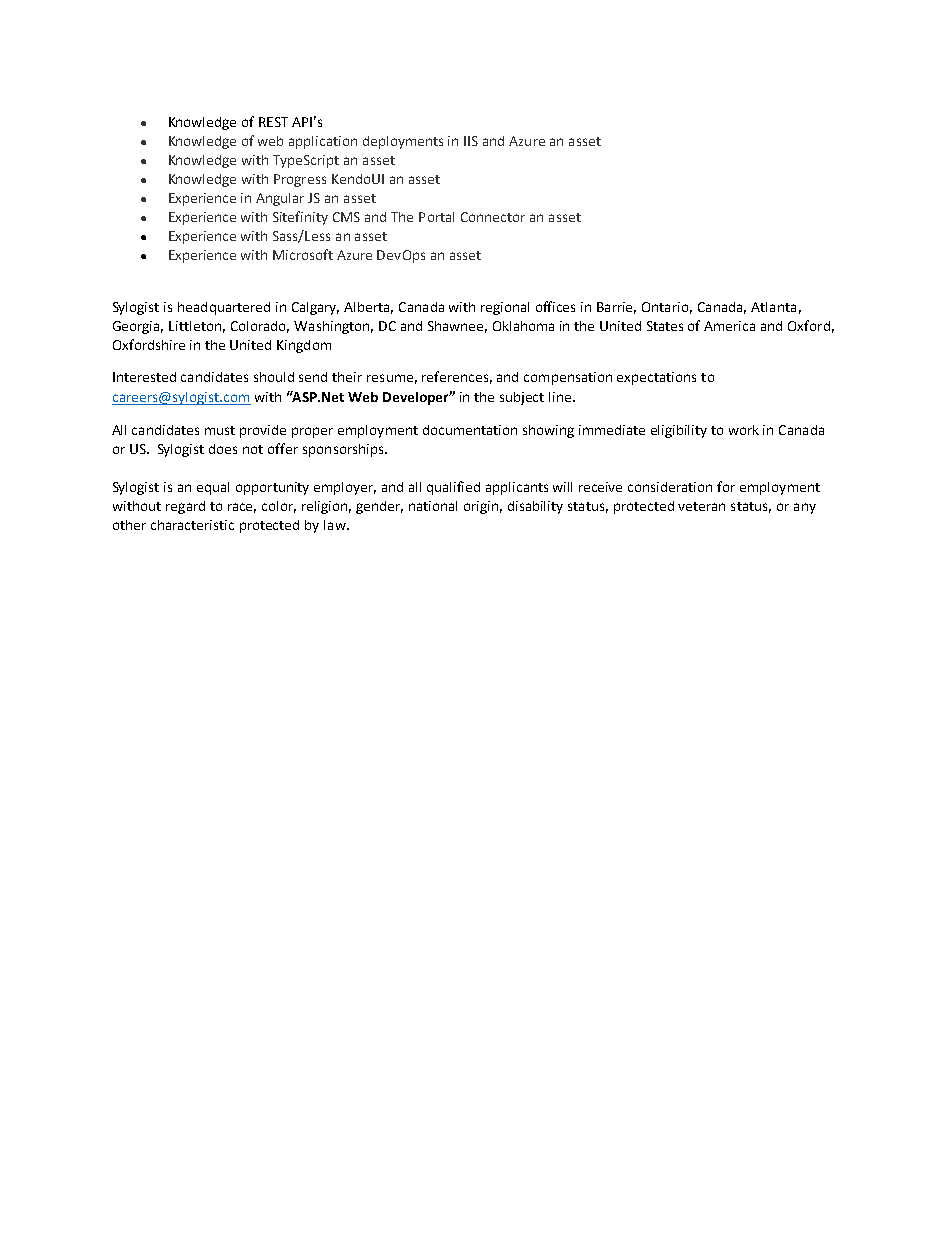 The height and width of the image is (1233, 952). Describe the element at coordinates (433, 506) in the image. I see `national` at that location.
